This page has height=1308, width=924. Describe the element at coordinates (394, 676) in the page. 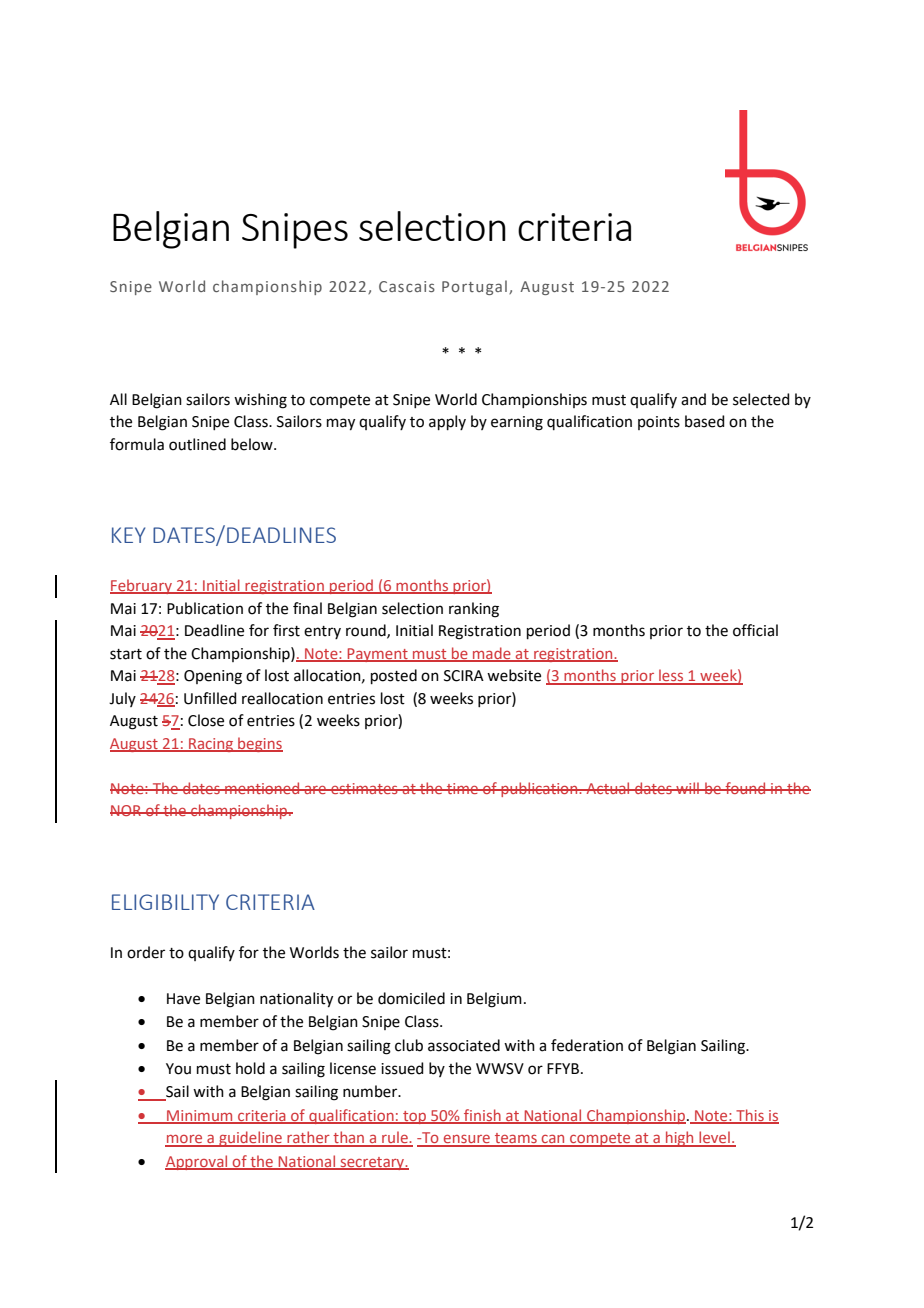

I see `posted` at that location.
